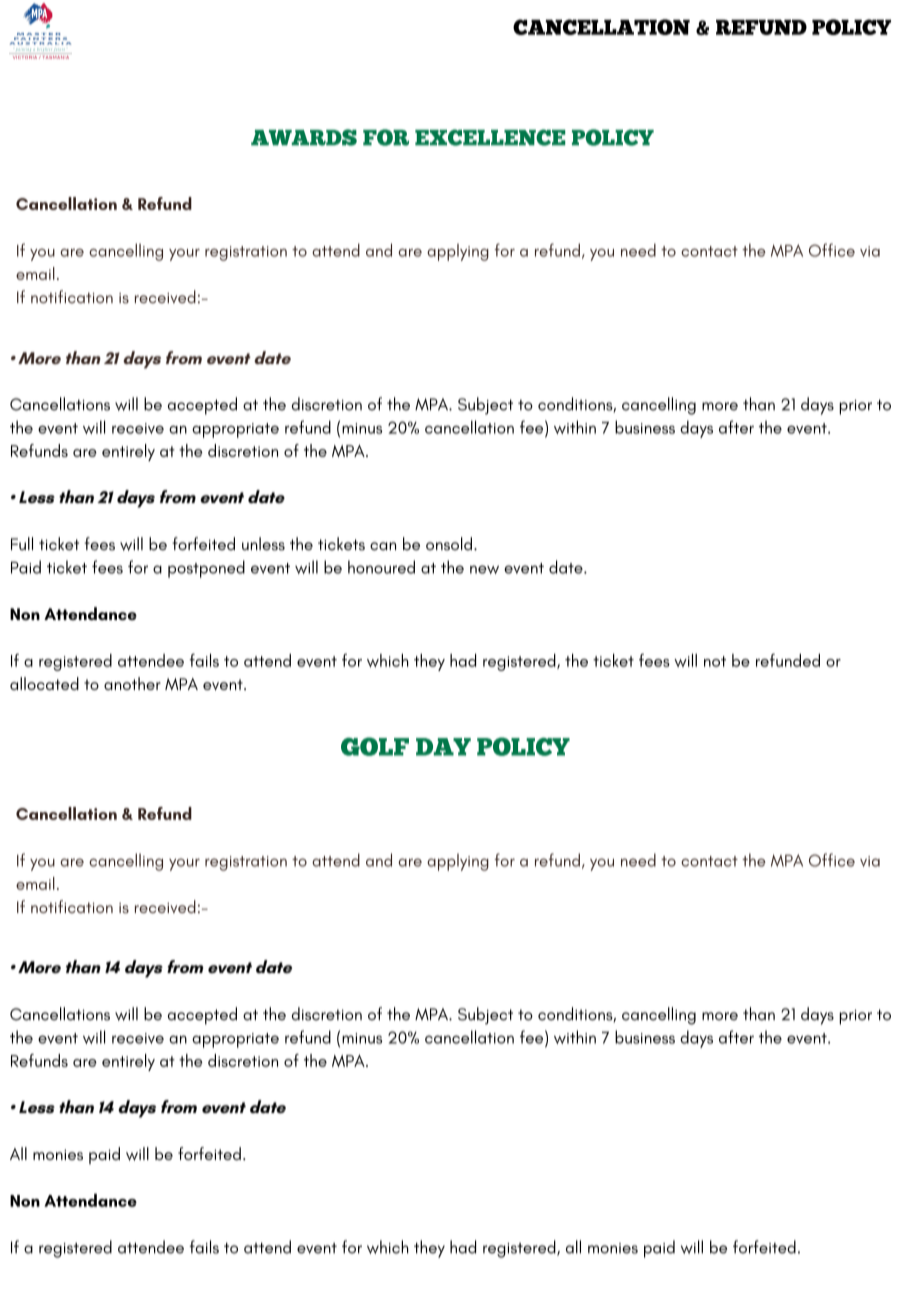 The image size is (924, 1308). I want to click on another, so click(132, 683).
